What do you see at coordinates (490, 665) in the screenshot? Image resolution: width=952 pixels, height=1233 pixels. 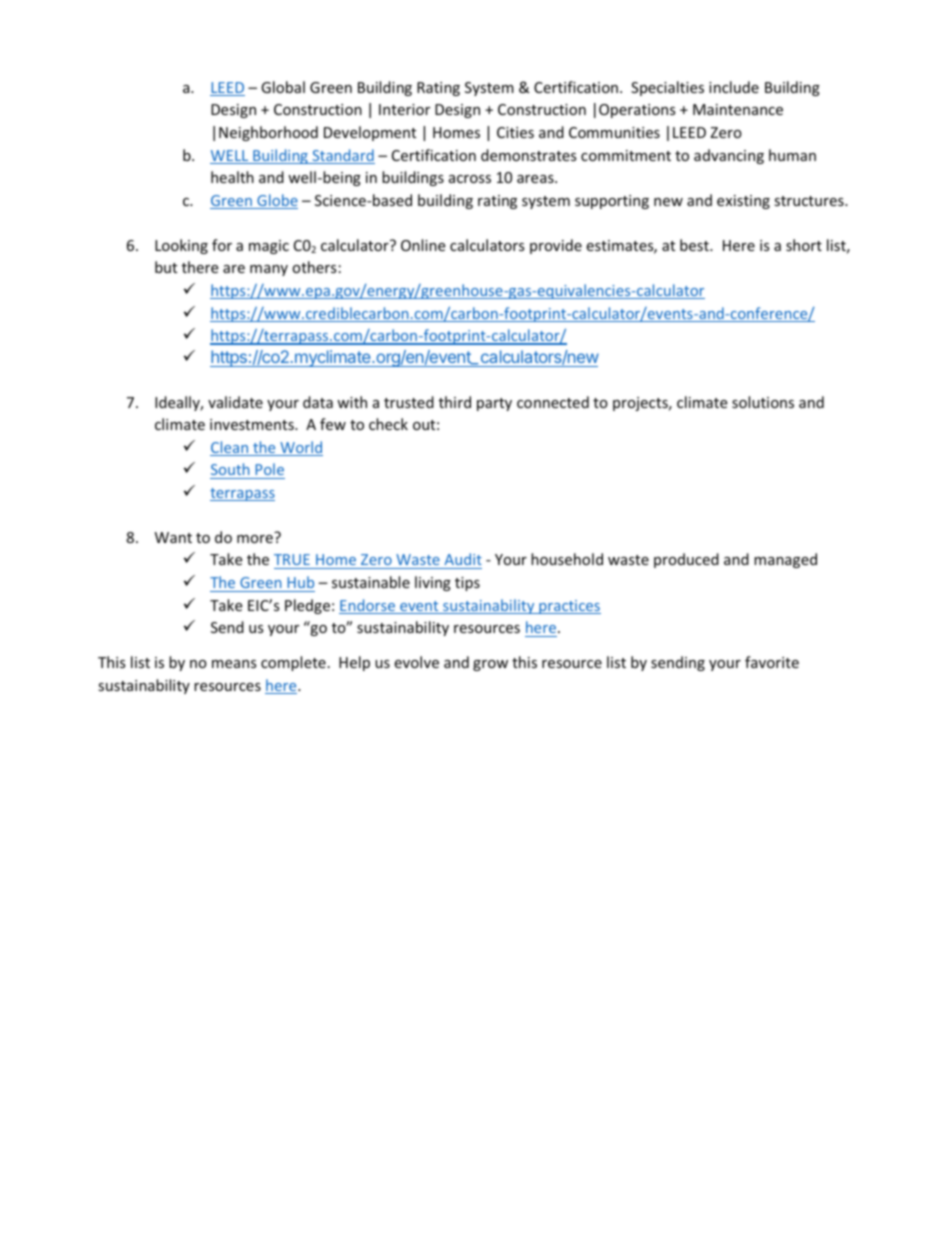 I see `grow` at bounding box center [490, 665].
